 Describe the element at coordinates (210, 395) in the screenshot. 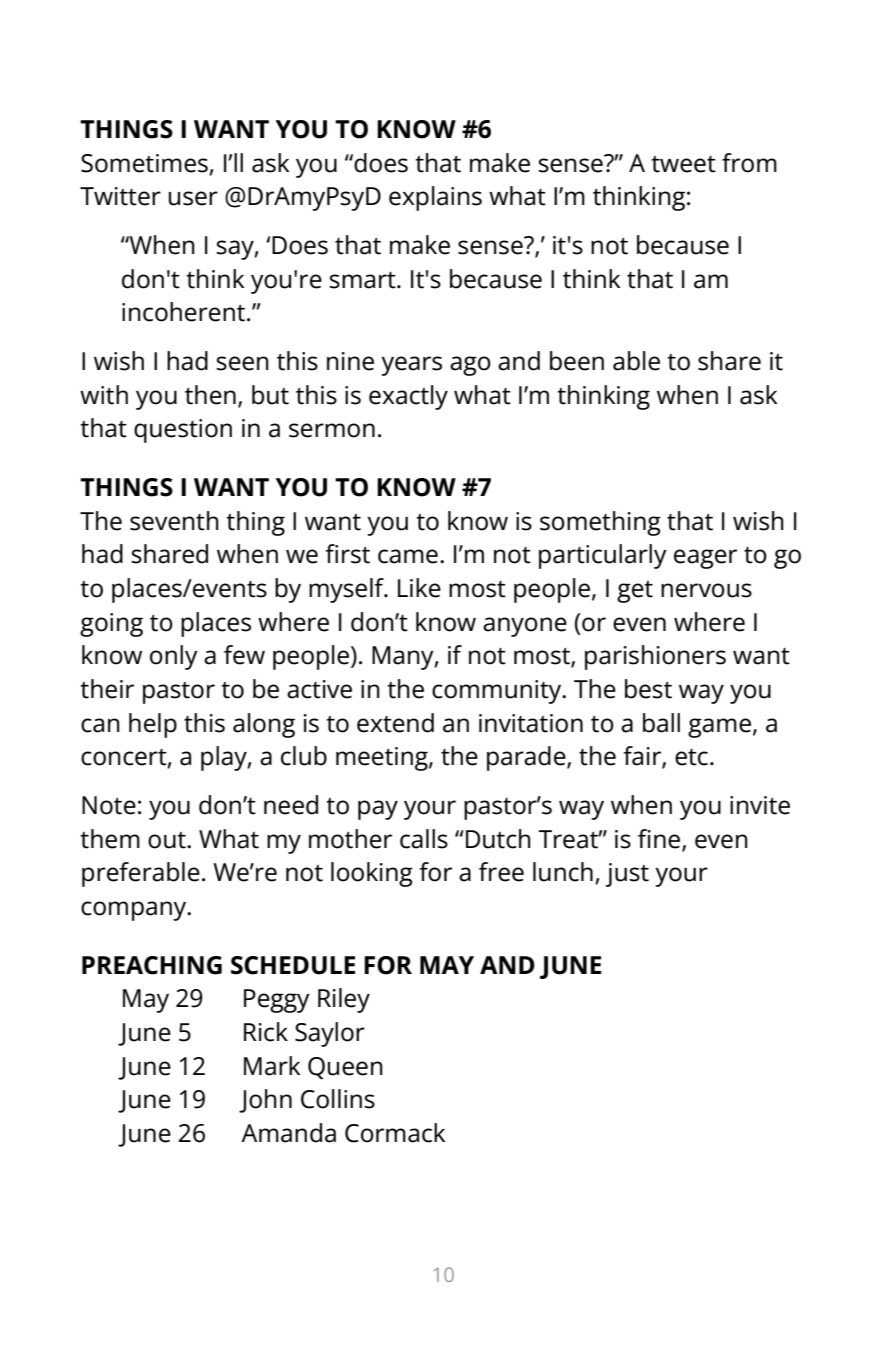

I see `then` at that location.
